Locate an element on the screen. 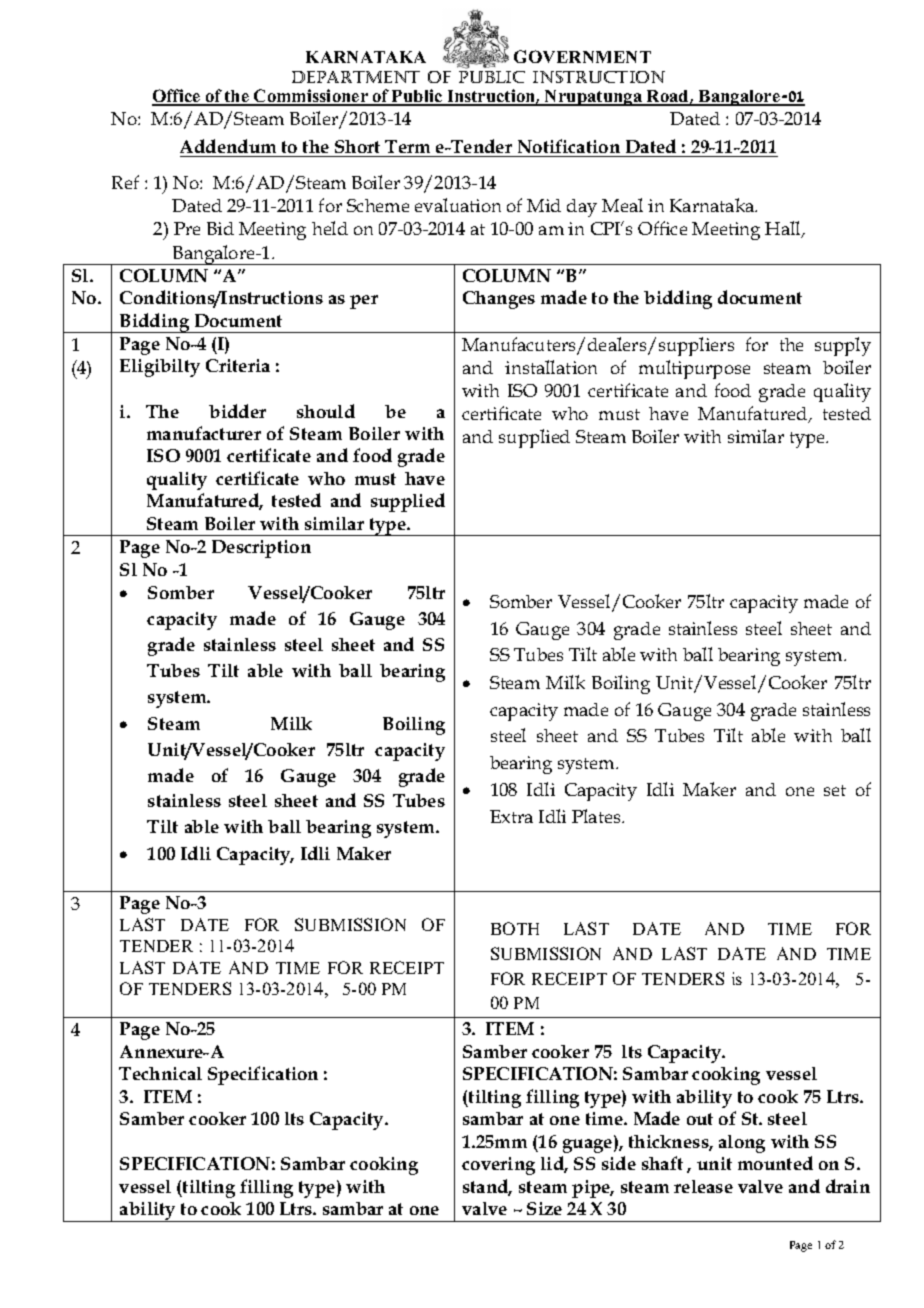  Extra is located at coordinates (511, 816).
